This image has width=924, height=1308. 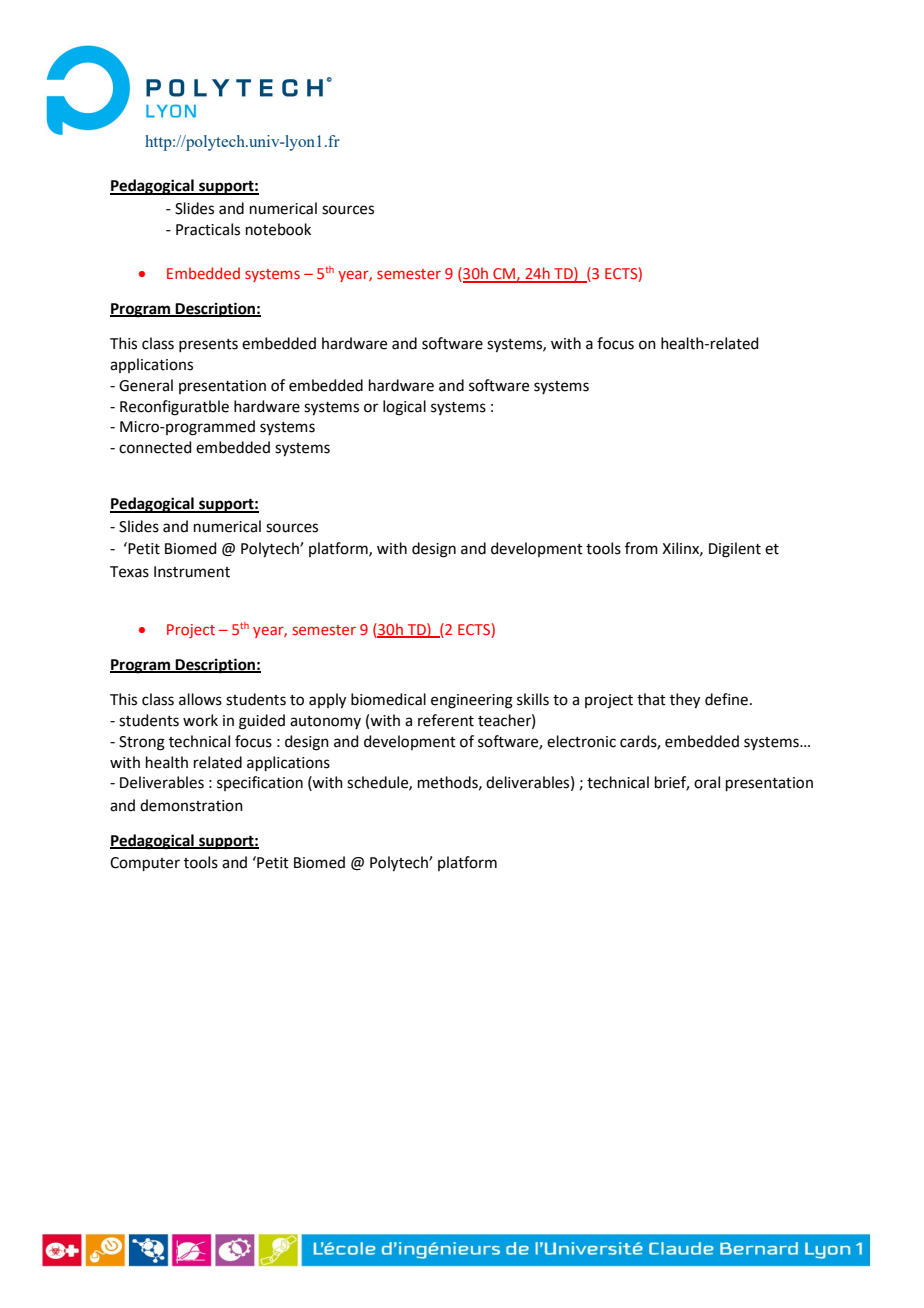 I want to click on logical, so click(x=404, y=408).
